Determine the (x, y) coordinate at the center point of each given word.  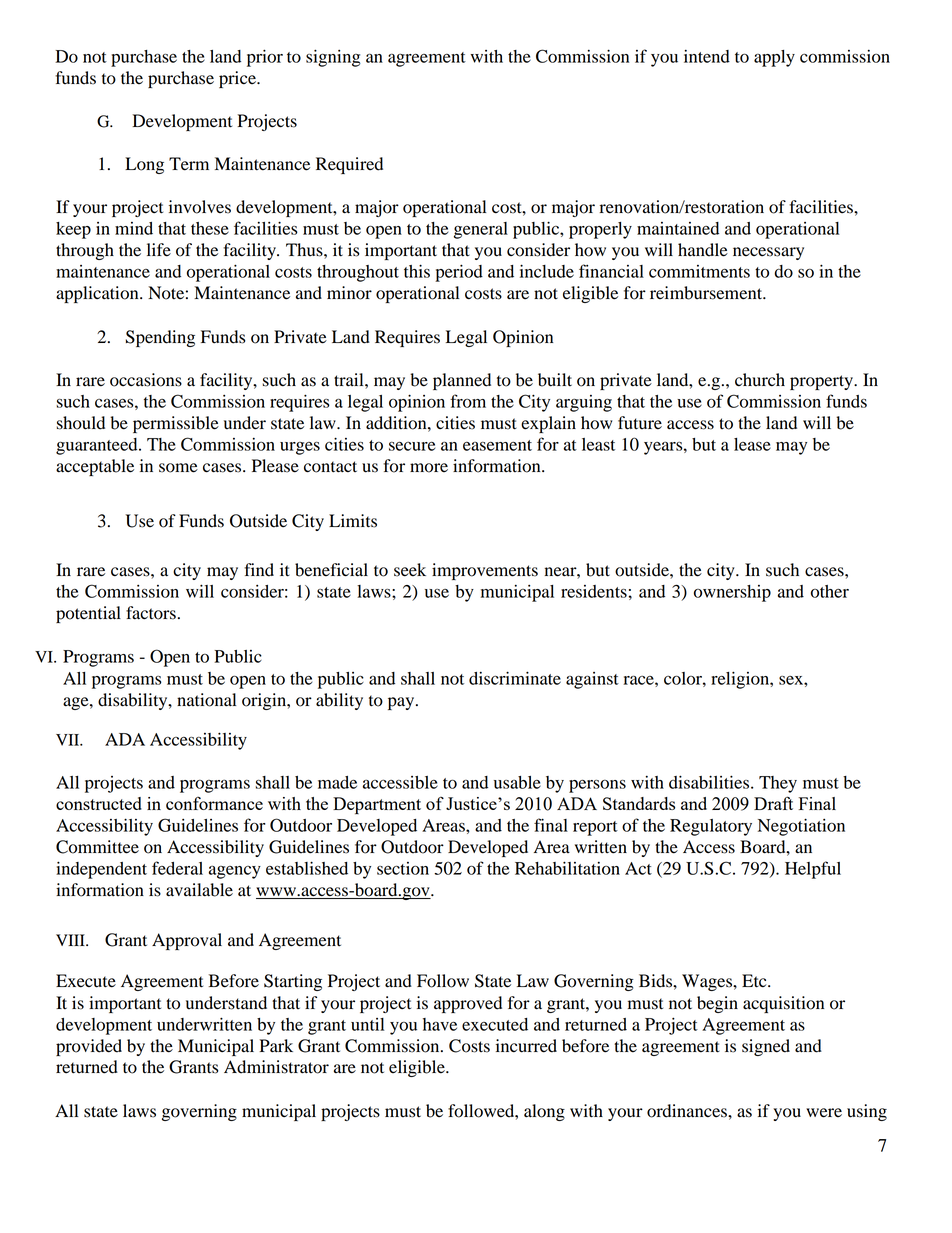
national (206, 700)
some (178, 468)
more (429, 468)
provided (89, 1047)
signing (333, 58)
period (459, 273)
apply (774, 58)
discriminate (515, 678)
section (403, 868)
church (760, 380)
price (238, 79)
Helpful (813, 870)
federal (177, 868)
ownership (732, 593)
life (159, 250)
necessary (768, 253)
